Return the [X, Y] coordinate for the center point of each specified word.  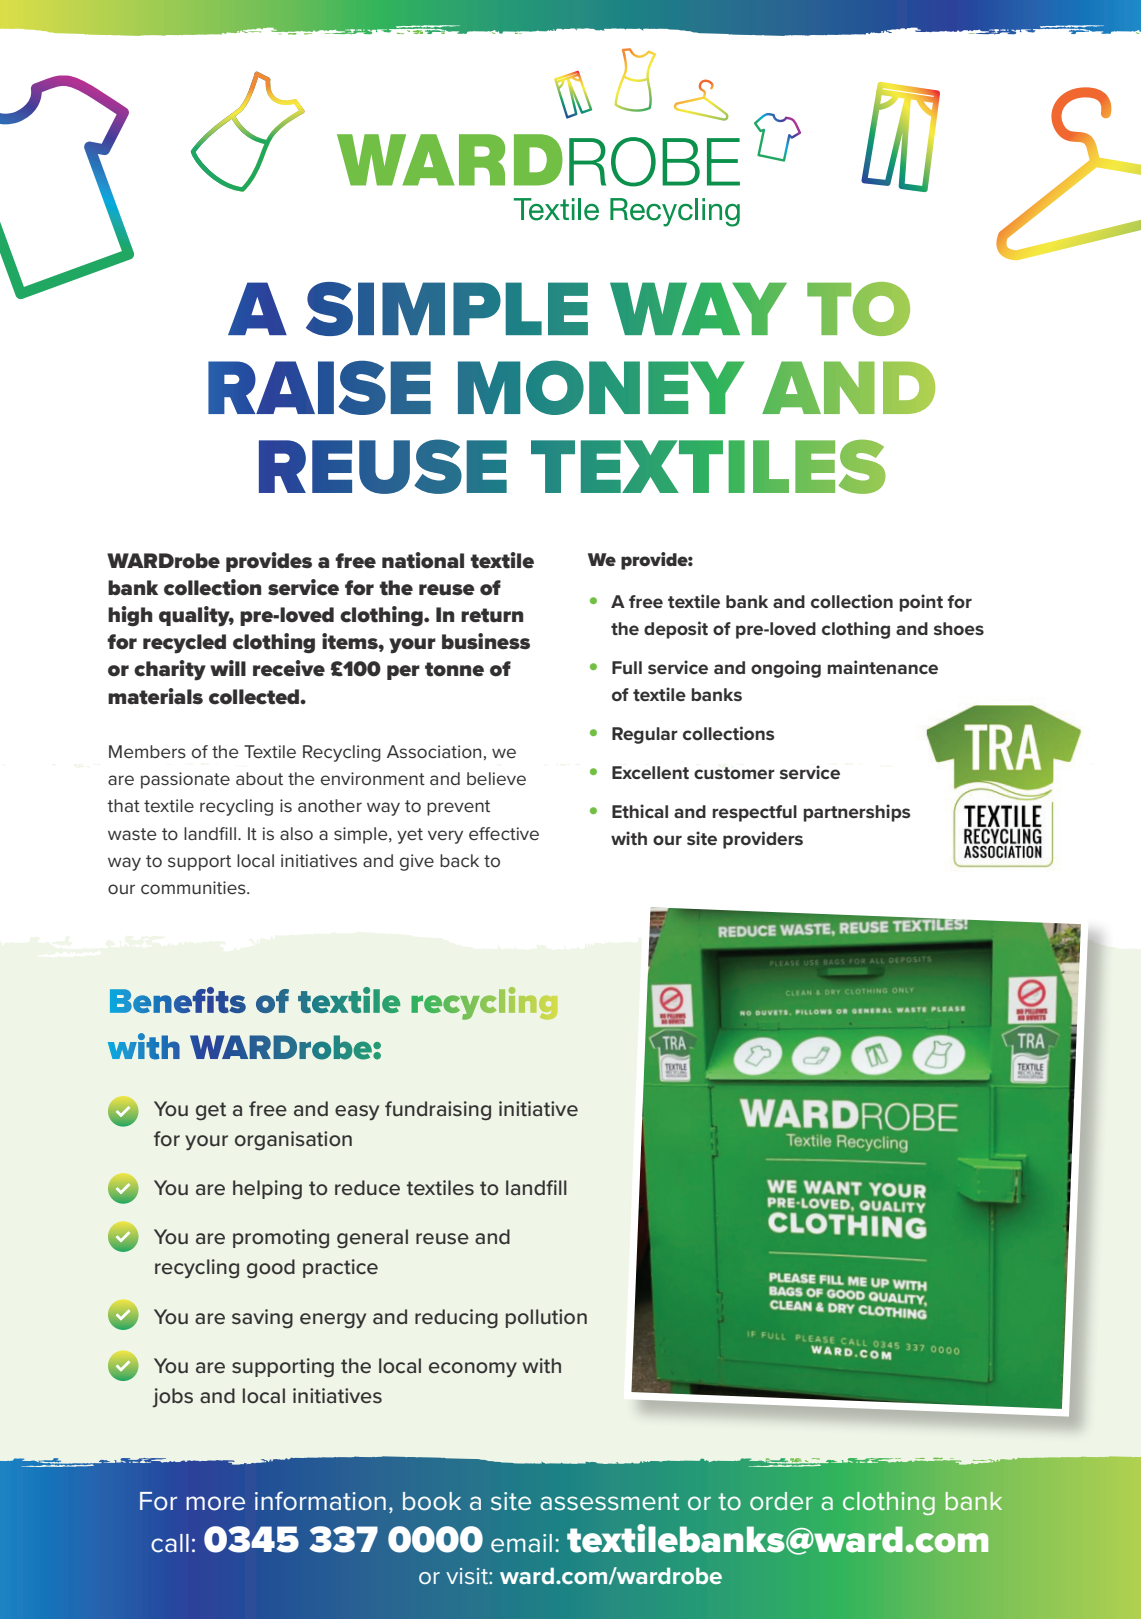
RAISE [319, 388]
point [921, 603]
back [459, 860]
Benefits [178, 1000]
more [215, 1503]
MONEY [601, 387]
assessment [610, 1502]
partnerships [856, 813]
